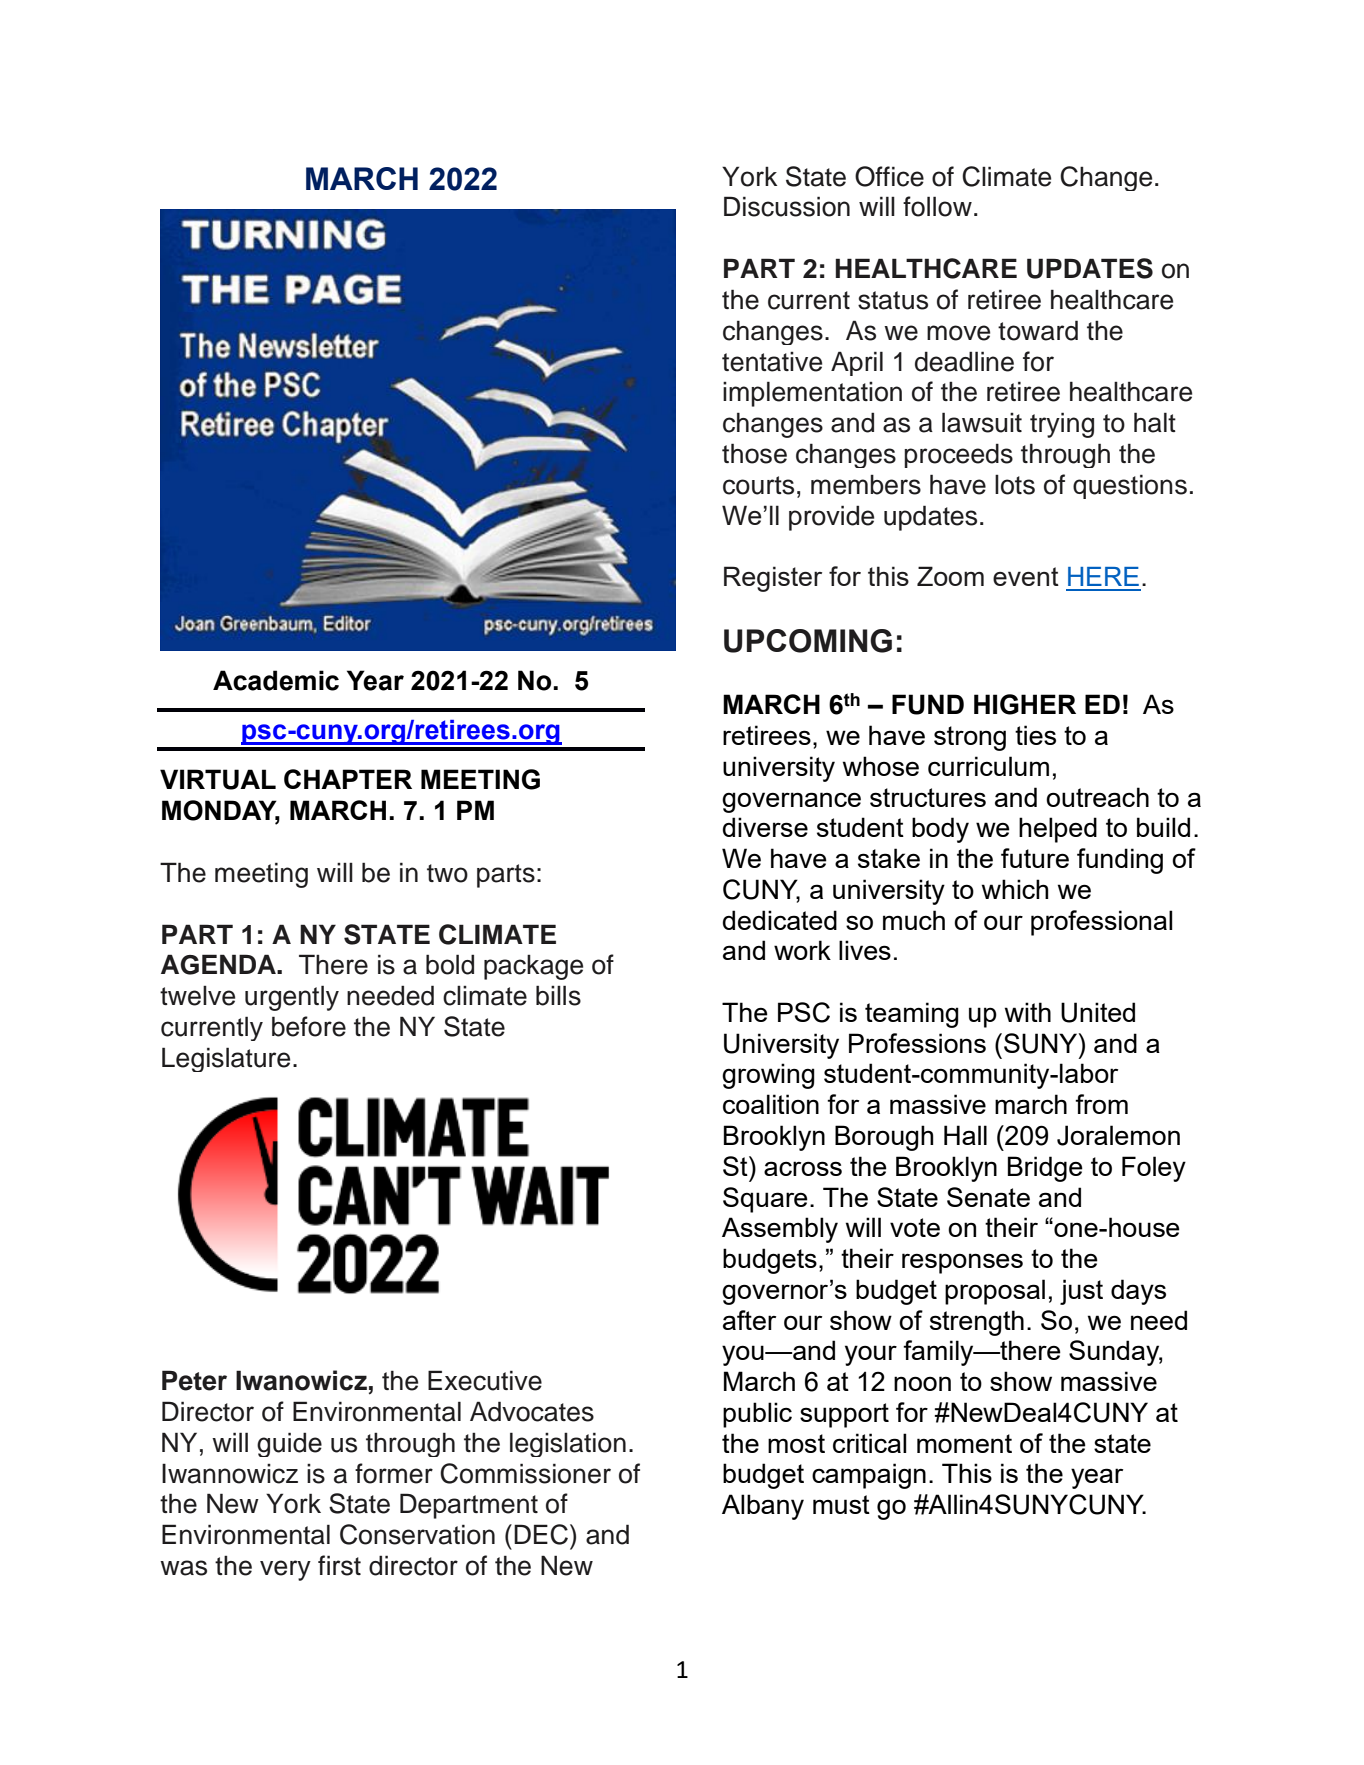 The image size is (1364, 1765). I want to click on very, so click(285, 1570).
